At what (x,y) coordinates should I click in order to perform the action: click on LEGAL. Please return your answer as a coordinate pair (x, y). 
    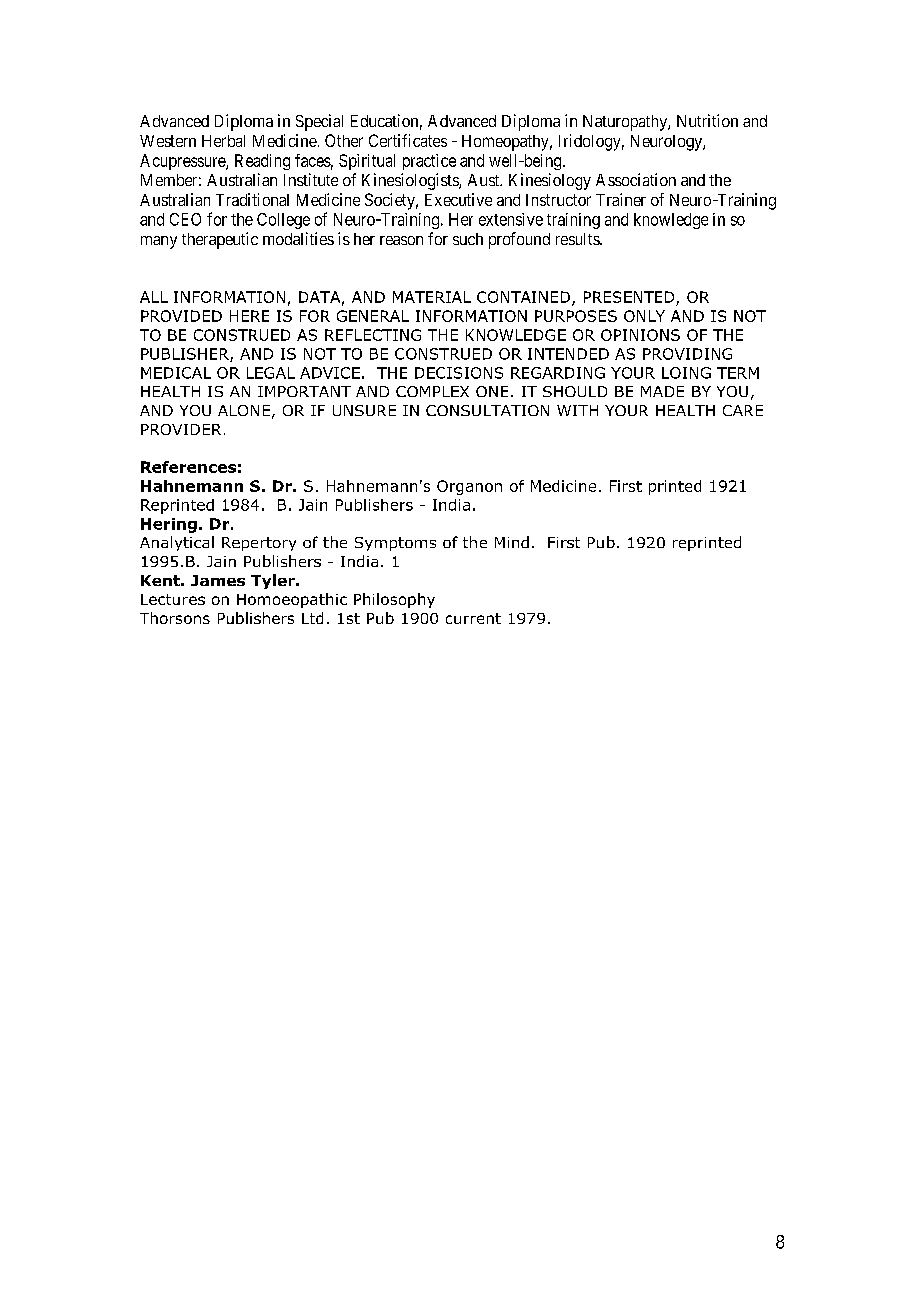
    Looking at the image, I should click on (271, 373).
